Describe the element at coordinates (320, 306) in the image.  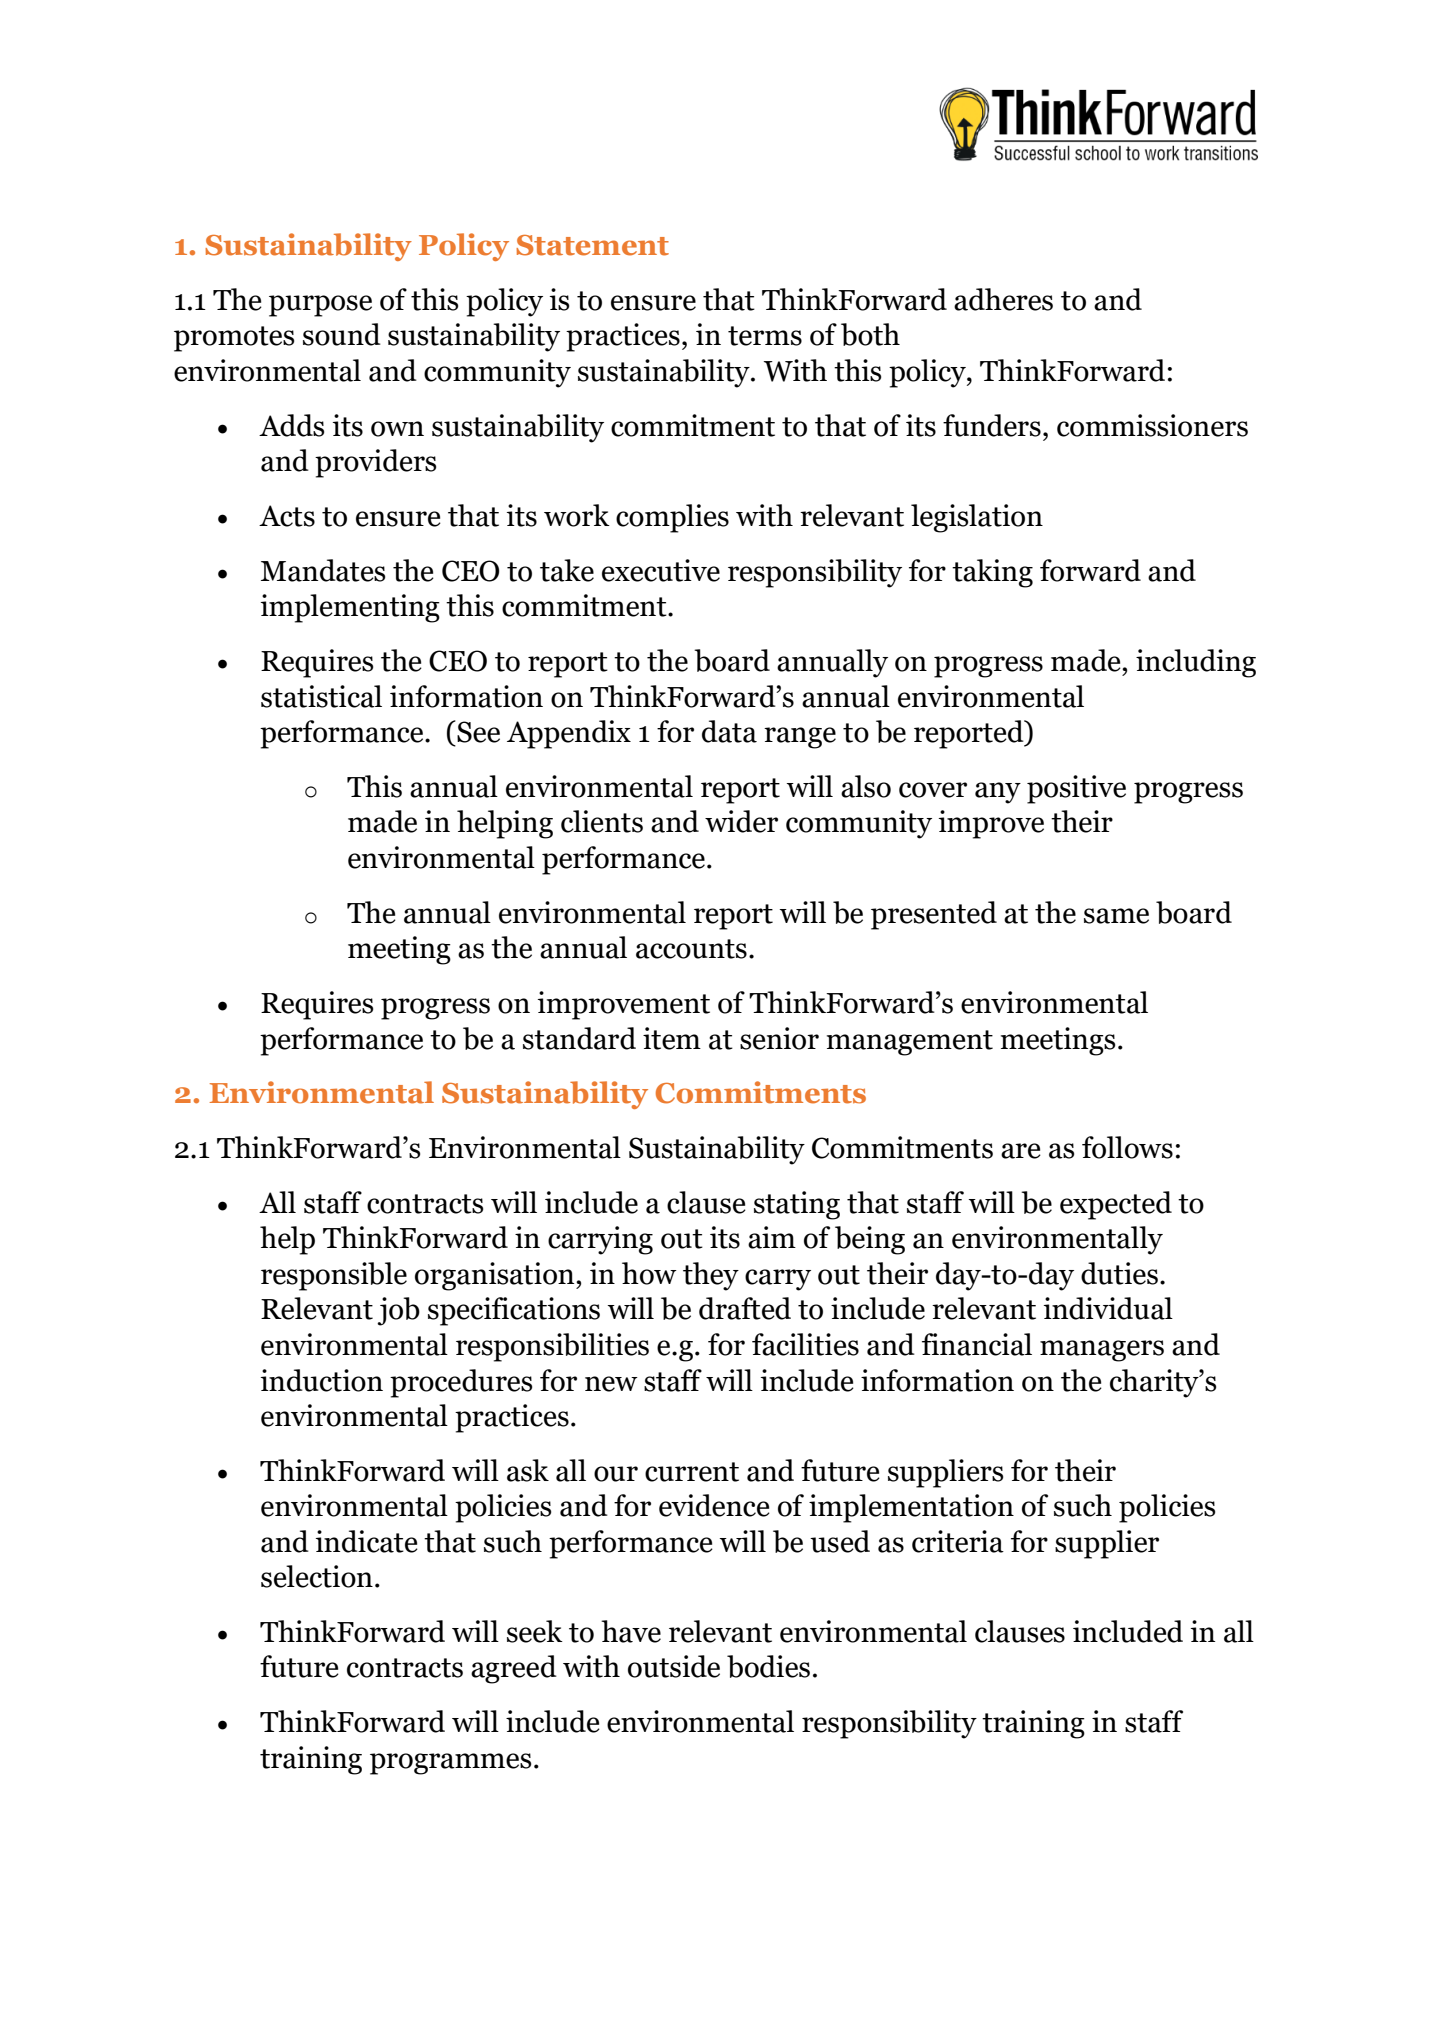
I see `purpose` at that location.
